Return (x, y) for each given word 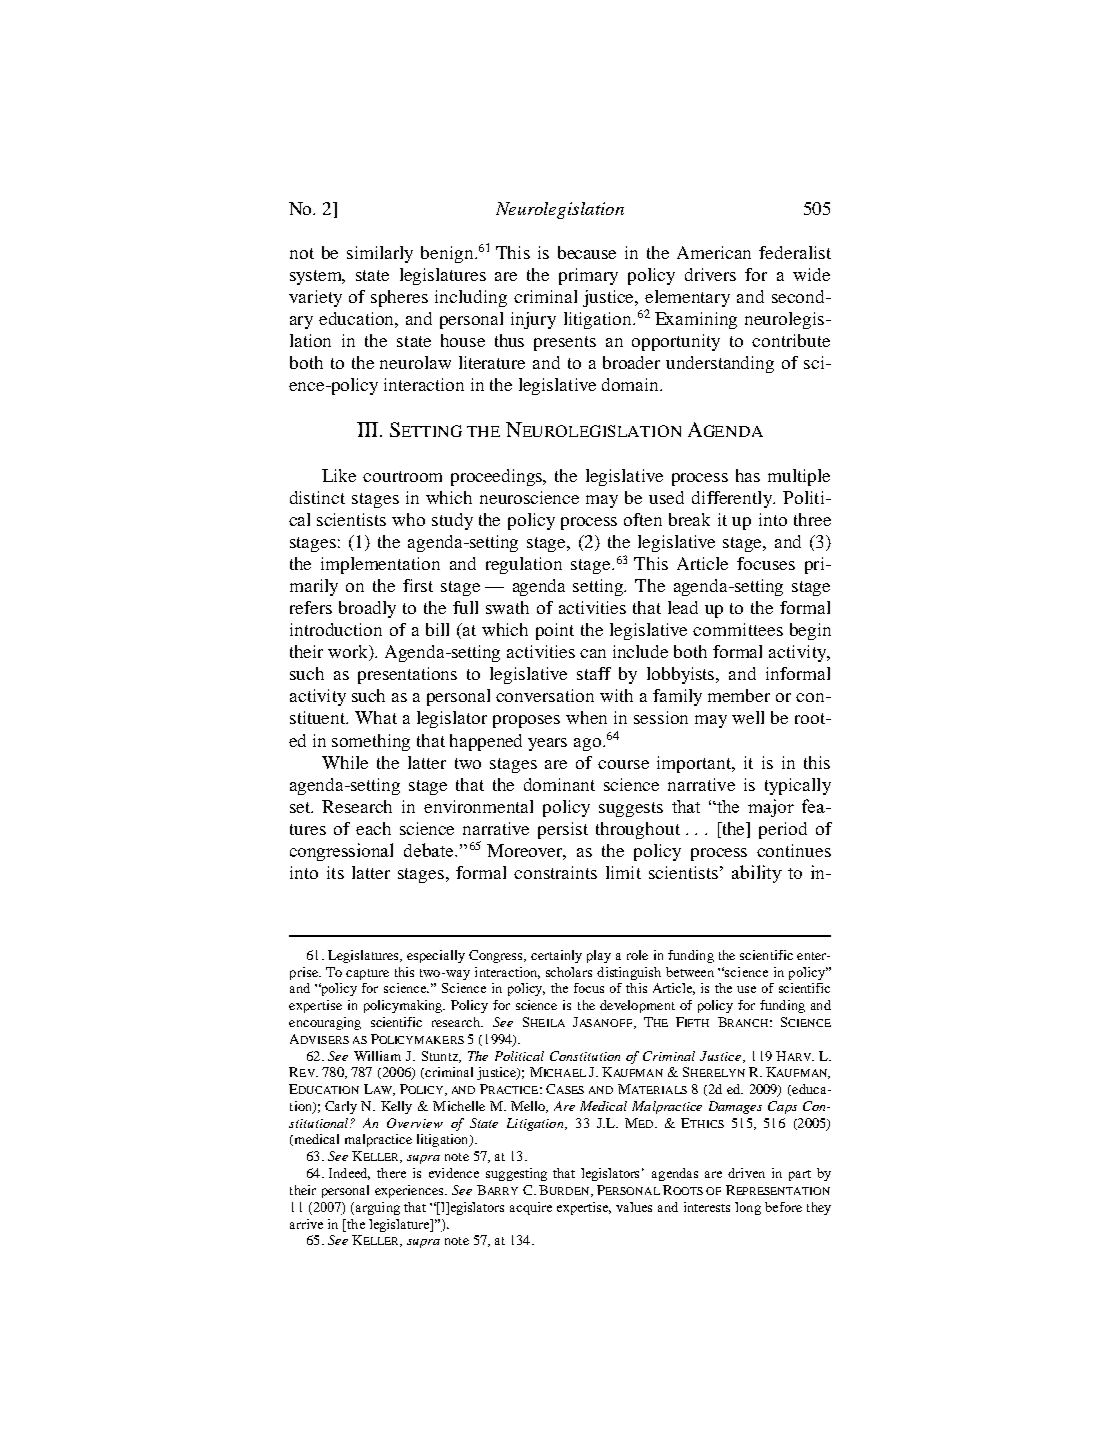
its (335, 872)
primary (588, 276)
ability (757, 874)
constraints (555, 872)
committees (738, 629)
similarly (380, 254)
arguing (378, 1208)
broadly (367, 609)
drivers (710, 274)
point (555, 631)
